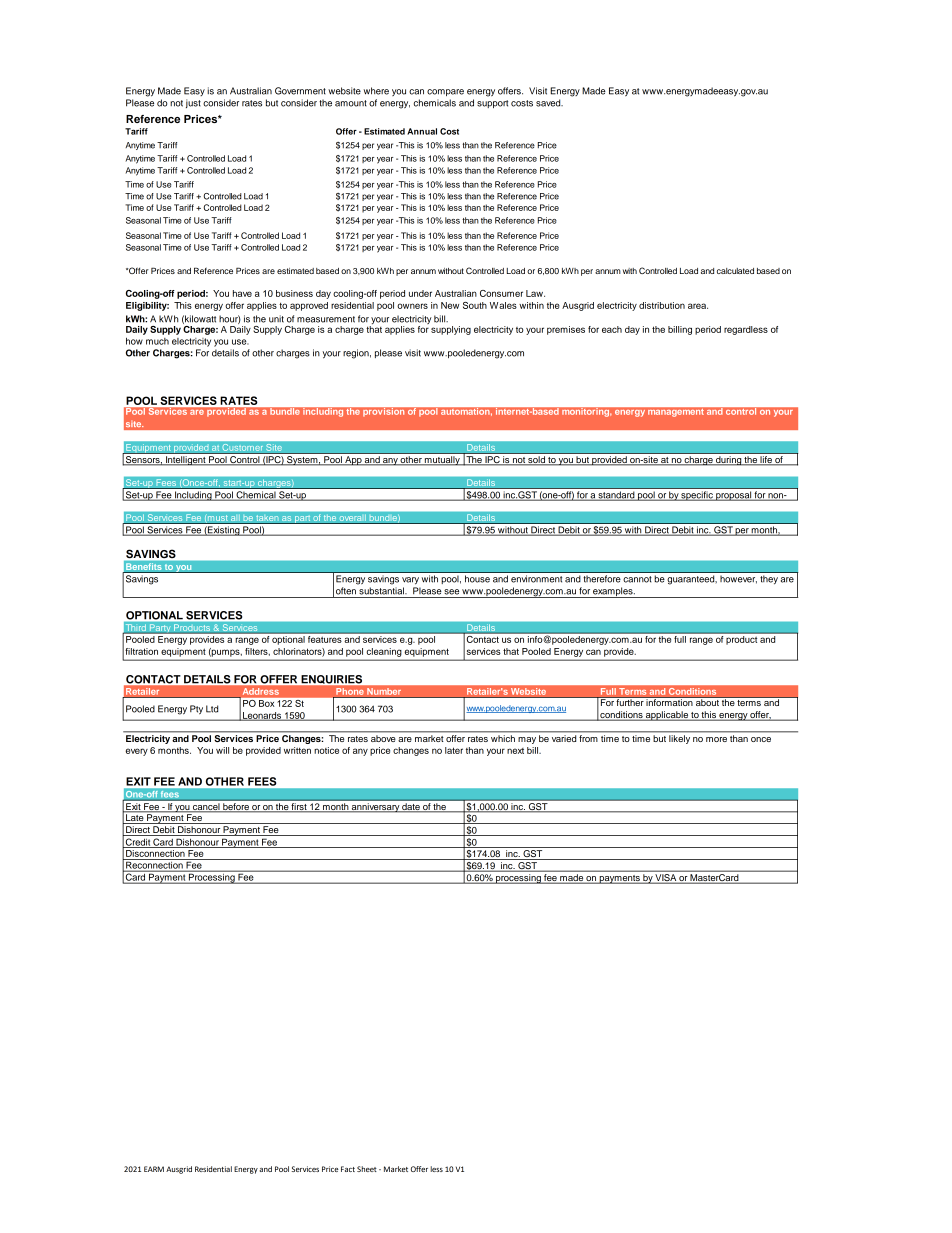 The width and height of the document is (952, 1233). Describe the element at coordinates (515, 751) in the document. I see `next` at that location.
